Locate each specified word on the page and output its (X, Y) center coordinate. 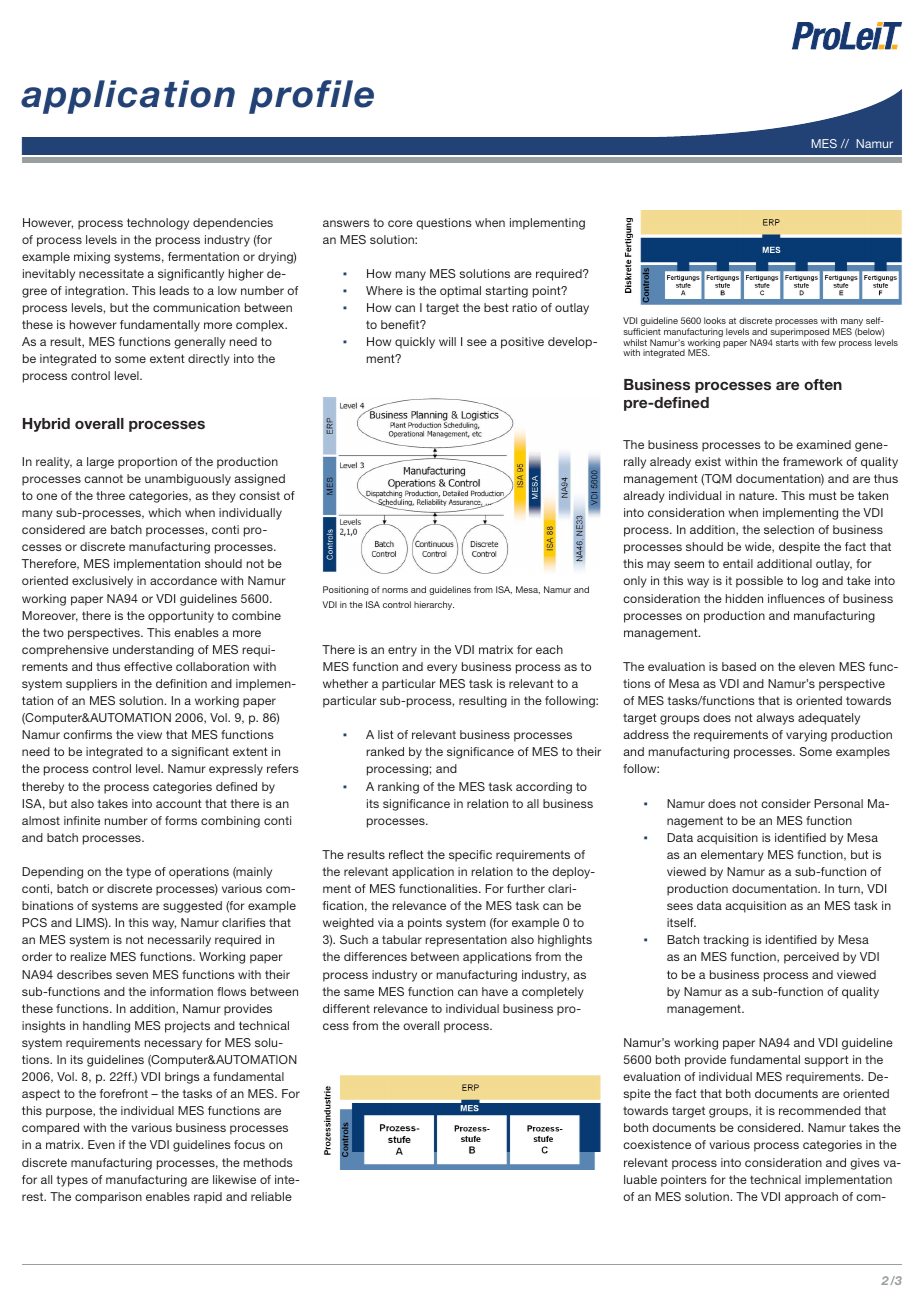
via (386, 922)
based (739, 666)
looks (715, 320)
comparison (108, 1198)
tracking (726, 941)
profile (311, 97)
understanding (153, 651)
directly (209, 360)
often (823, 384)
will (447, 341)
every (442, 669)
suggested (192, 907)
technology (158, 224)
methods (268, 1162)
